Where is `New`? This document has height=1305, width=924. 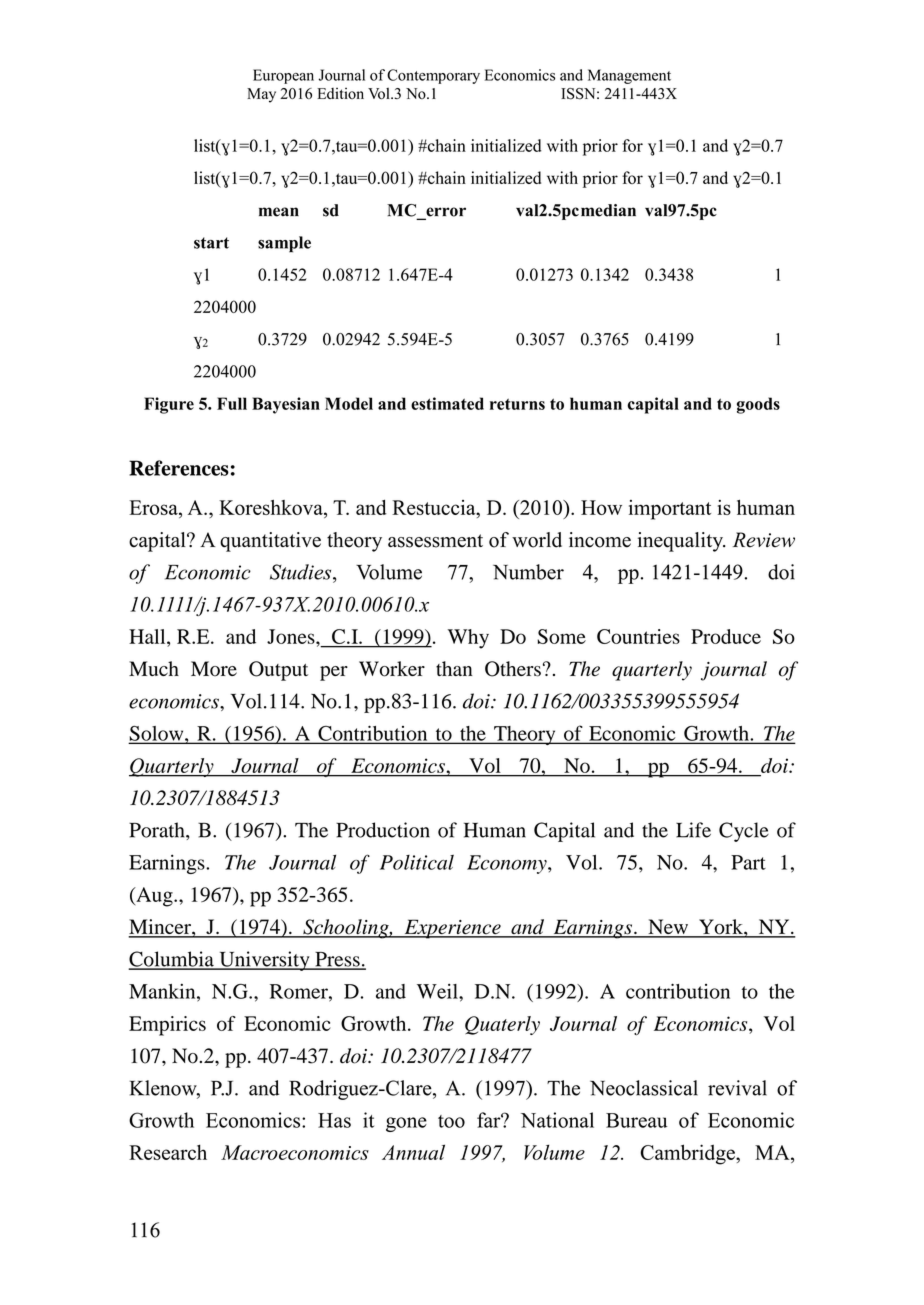 New is located at coordinates (668, 928).
